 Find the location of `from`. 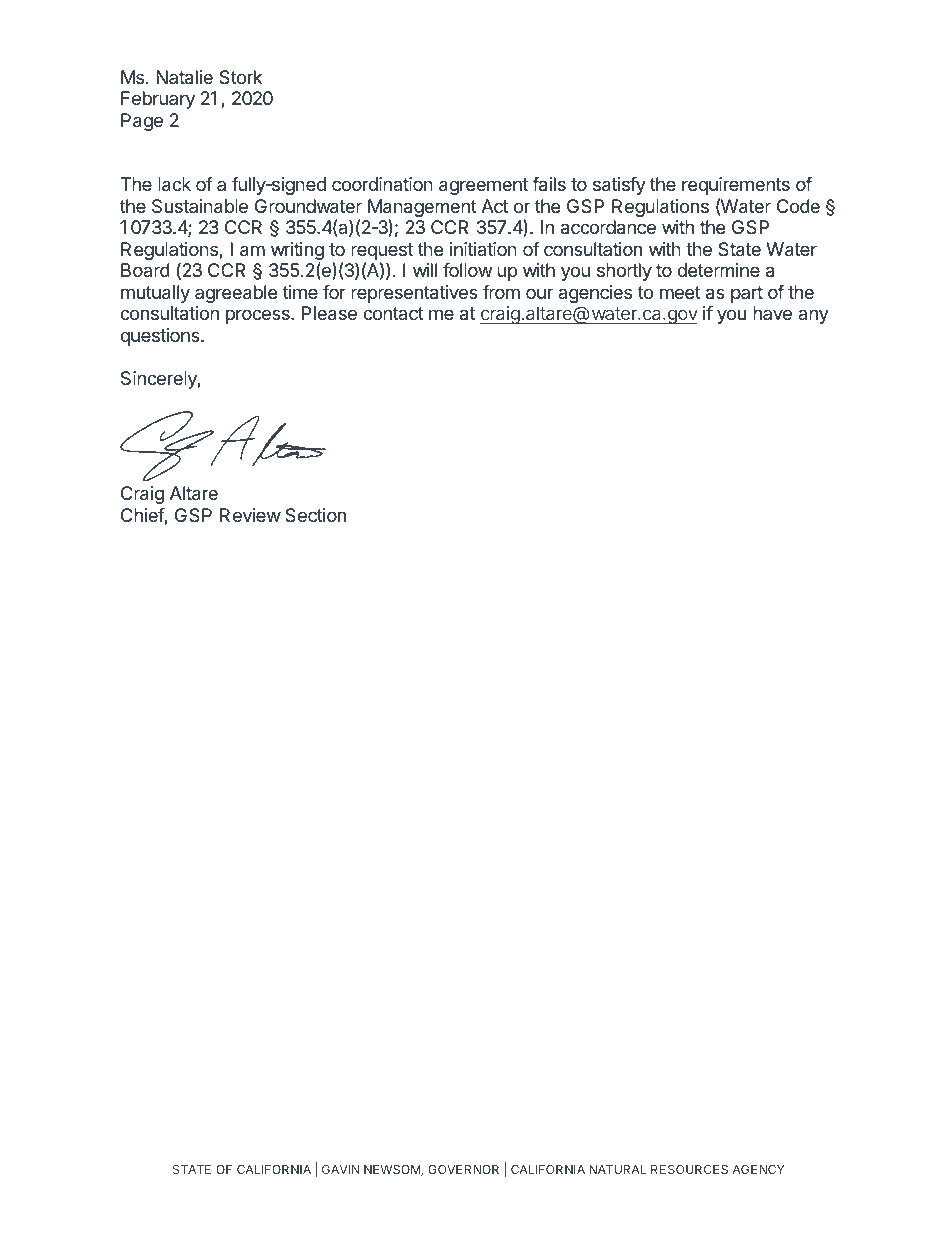

from is located at coordinates (501, 292).
